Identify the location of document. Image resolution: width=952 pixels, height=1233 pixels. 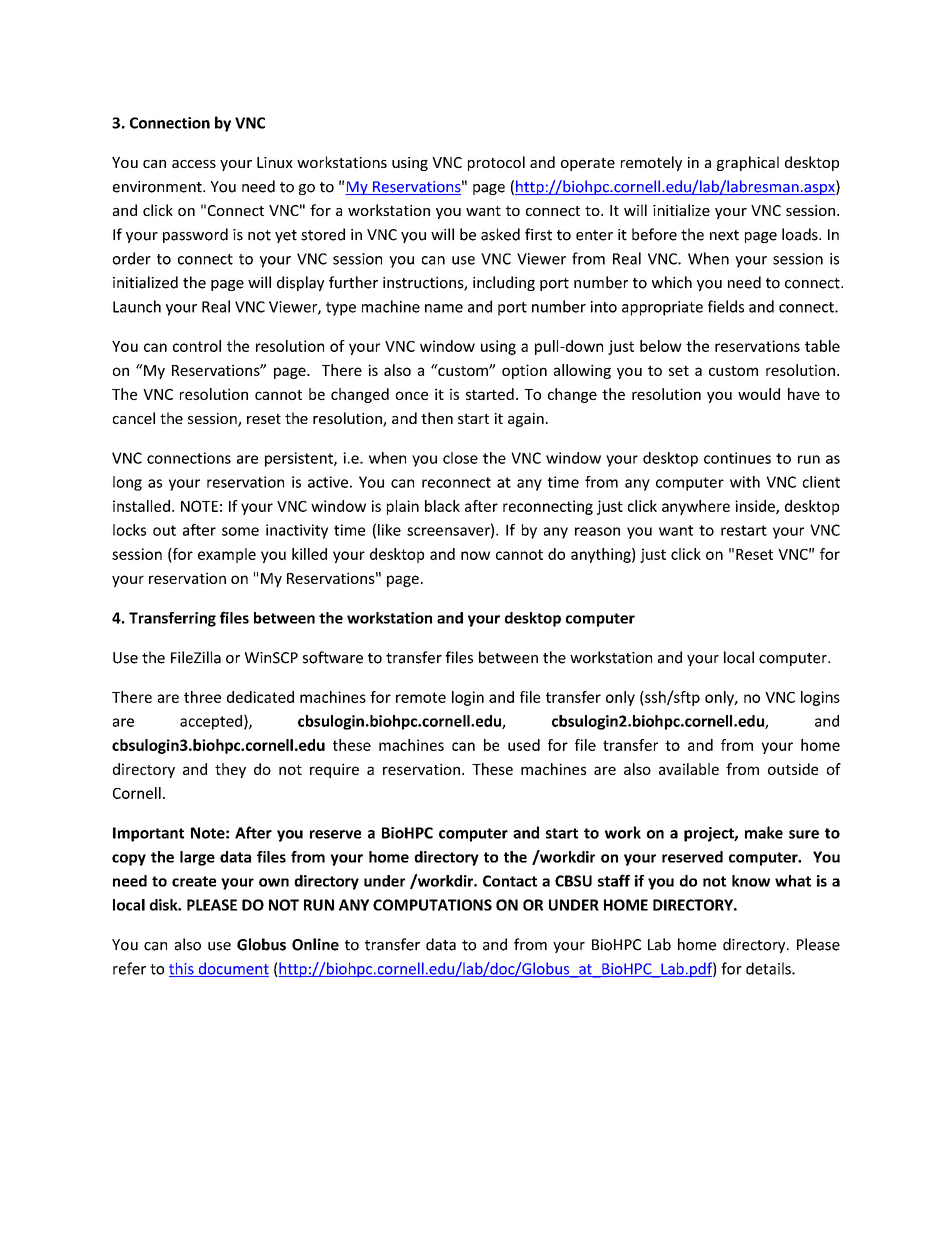
(232, 969).
